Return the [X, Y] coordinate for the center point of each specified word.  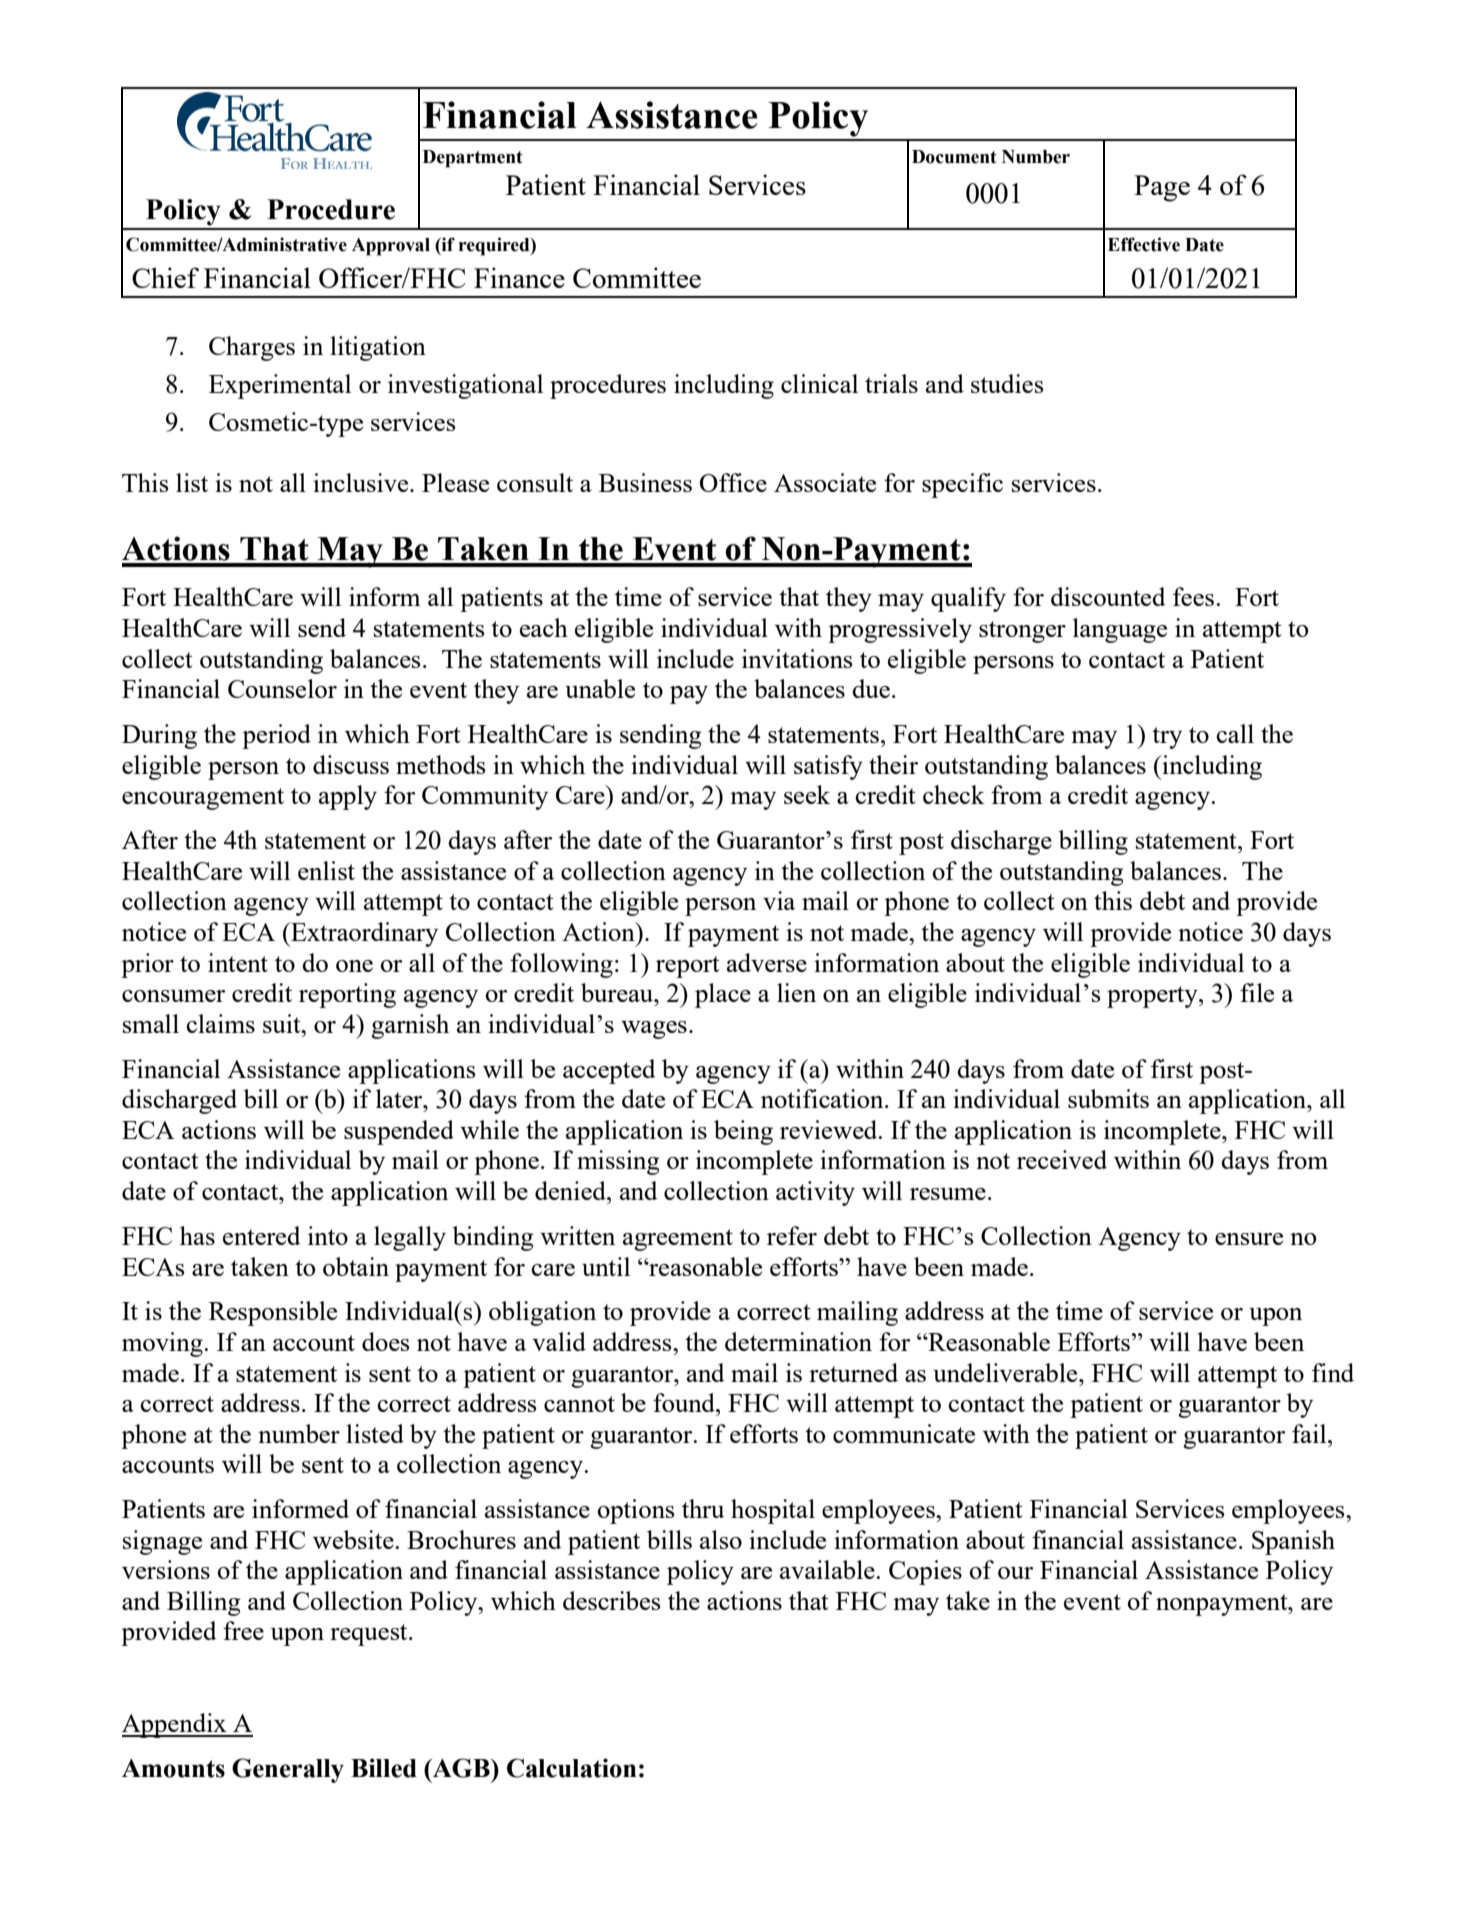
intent [238, 962]
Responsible [273, 1313]
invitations [797, 658]
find [1333, 1372]
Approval [391, 247]
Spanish [1293, 1542]
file [1257, 992]
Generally [288, 1770]
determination [798, 1341]
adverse [767, 962]
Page [1162, 188]
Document [954, 157]
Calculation [572, 1768]
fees [1195, 596]
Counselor [282, 688]
